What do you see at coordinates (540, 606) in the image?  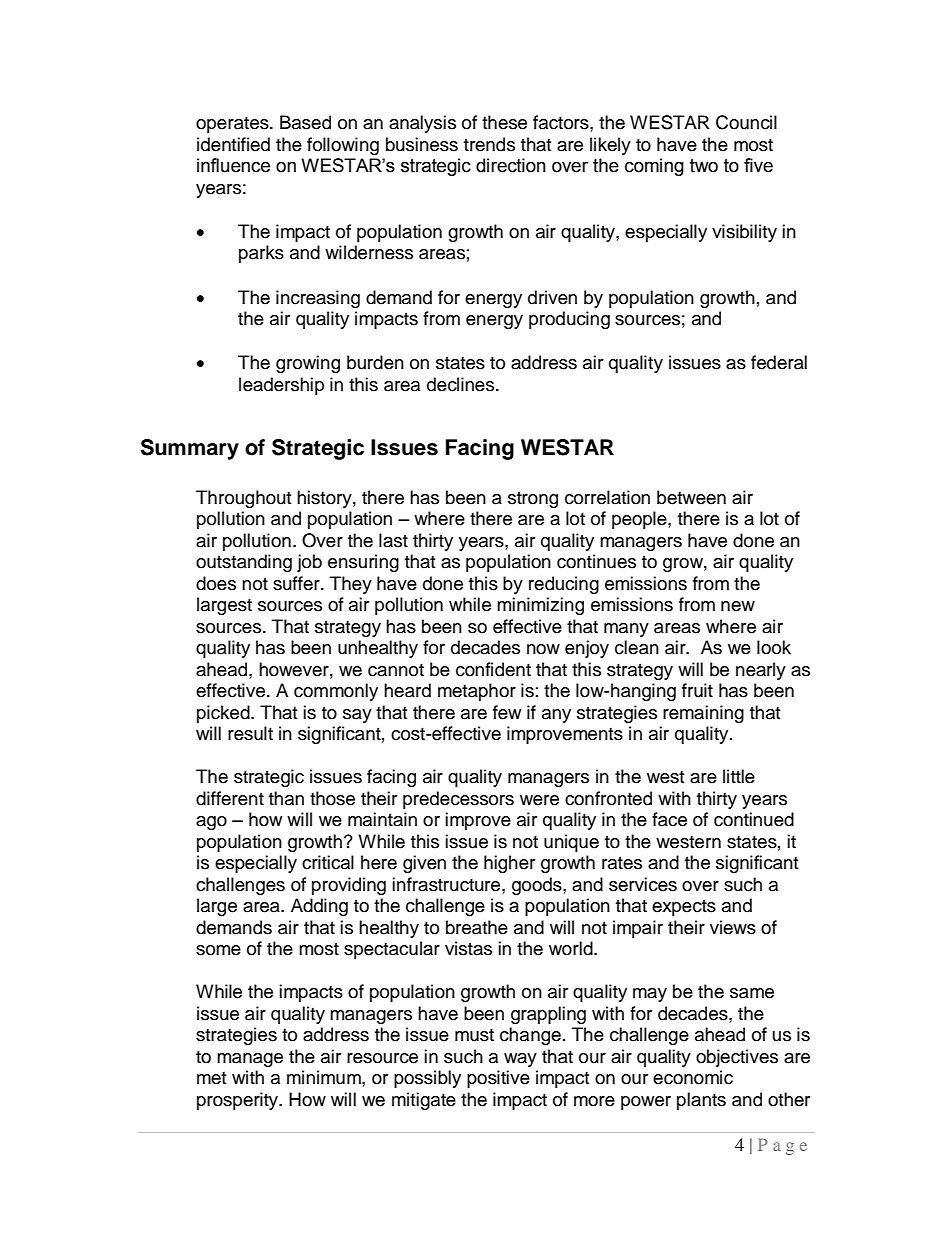 I see `minimizing` at bounding box center [540, 606].
